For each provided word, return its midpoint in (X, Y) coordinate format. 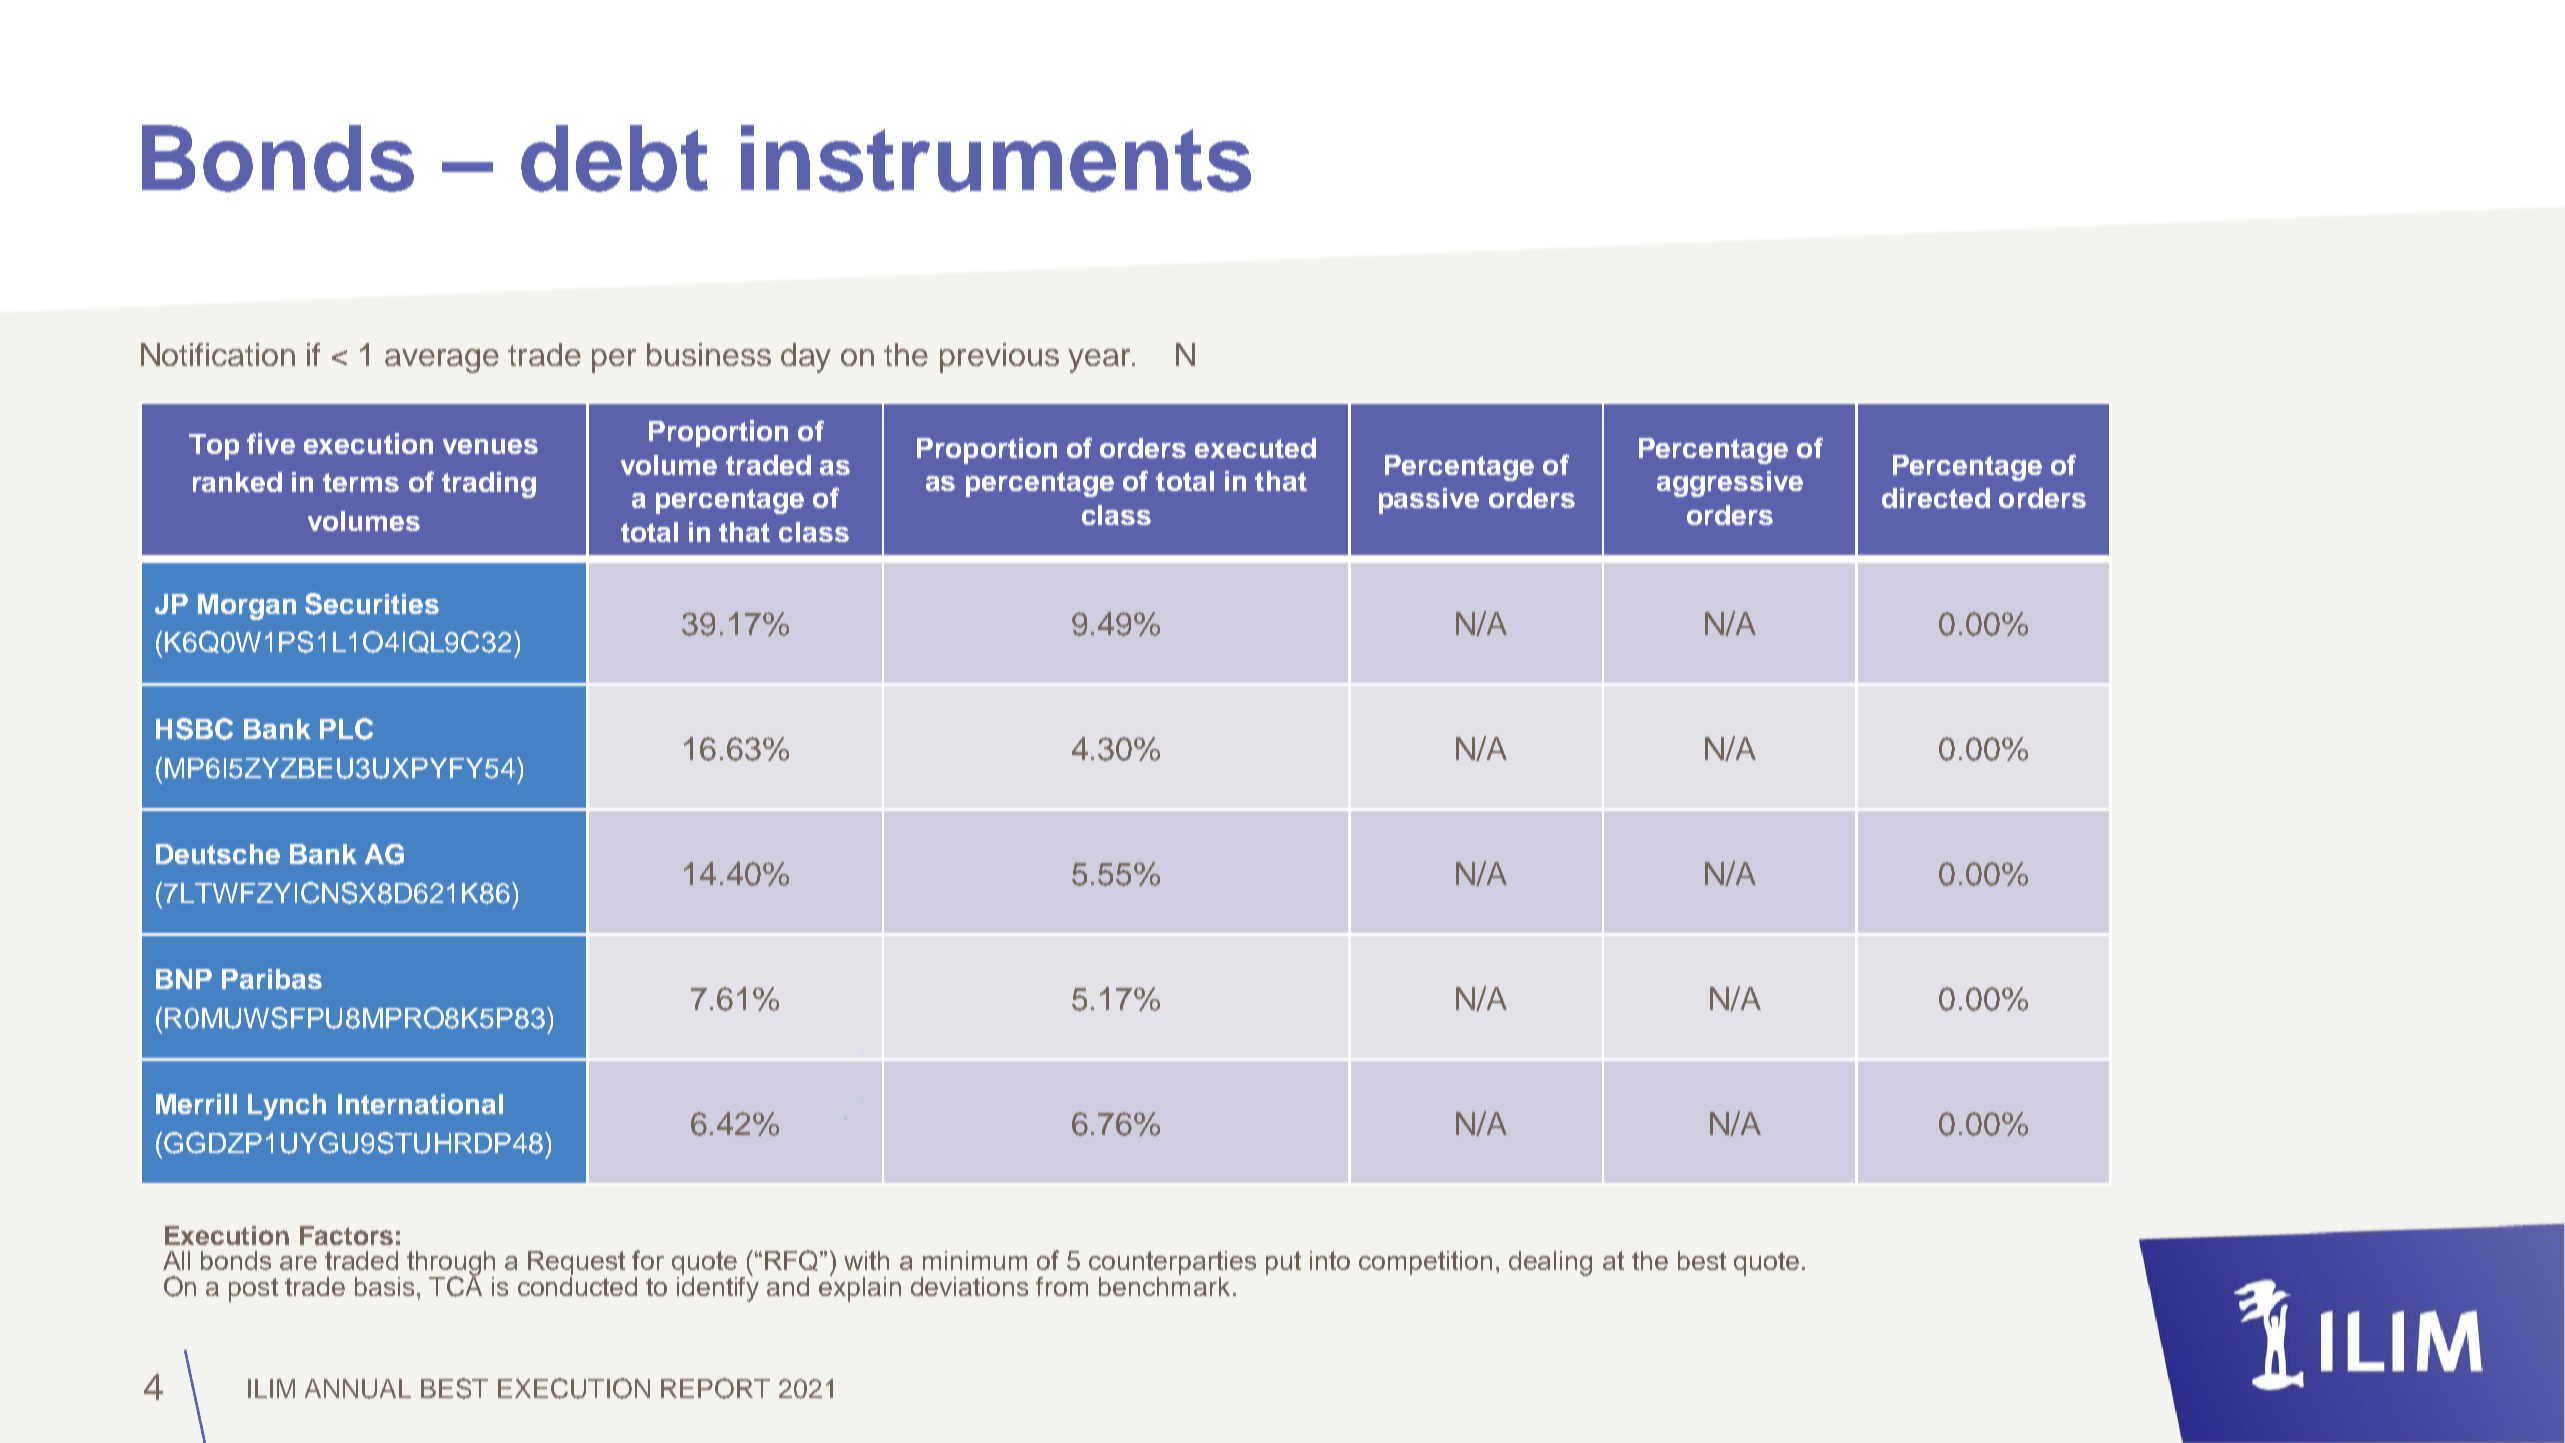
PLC (346, 729)
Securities (372, 604)
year (1100, 361)
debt (614, 158)
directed (1936, 498)
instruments (996, 158)
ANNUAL (358, 1389)
